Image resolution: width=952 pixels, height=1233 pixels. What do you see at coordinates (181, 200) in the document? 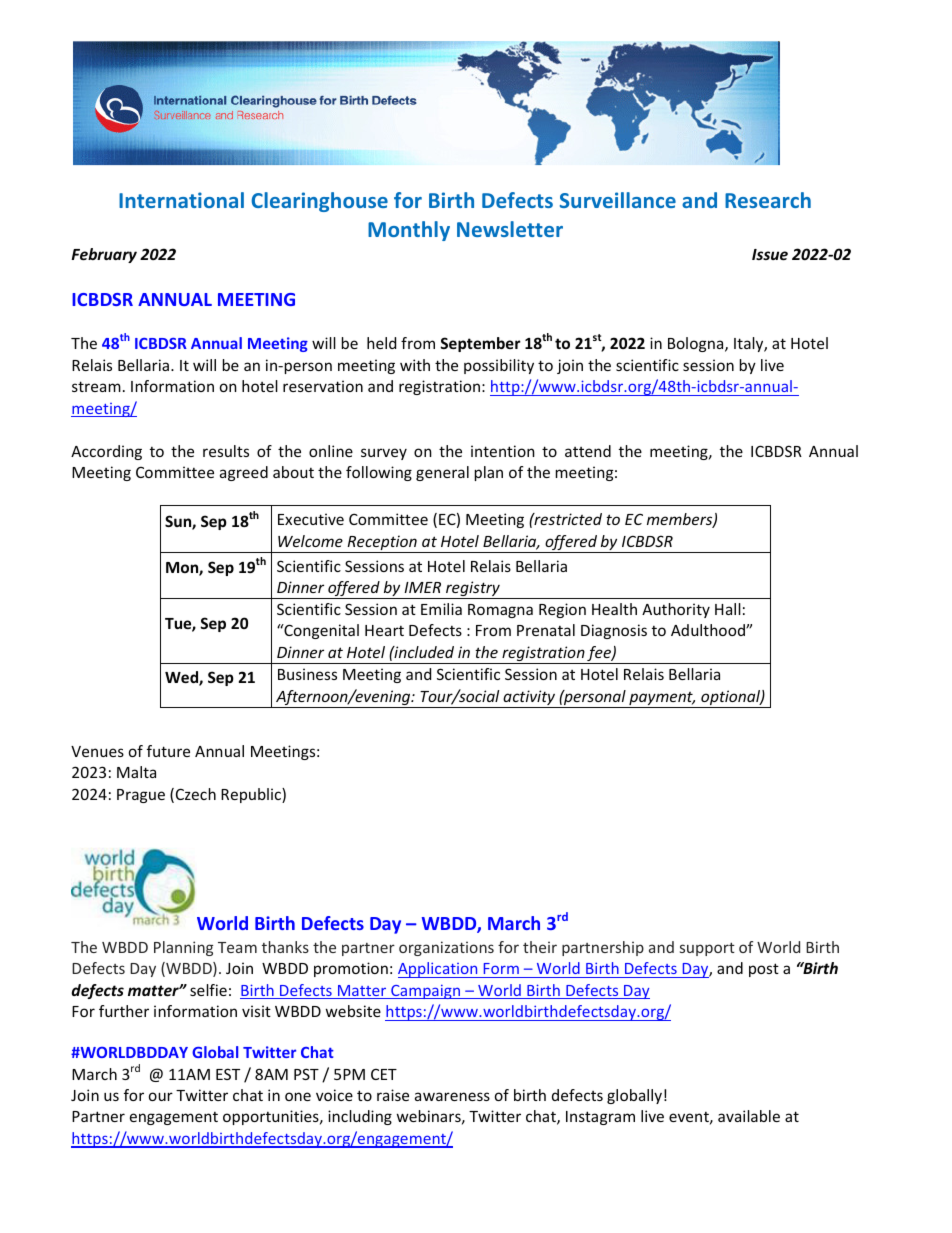
I see `International` at bounding box center [181, 200].
